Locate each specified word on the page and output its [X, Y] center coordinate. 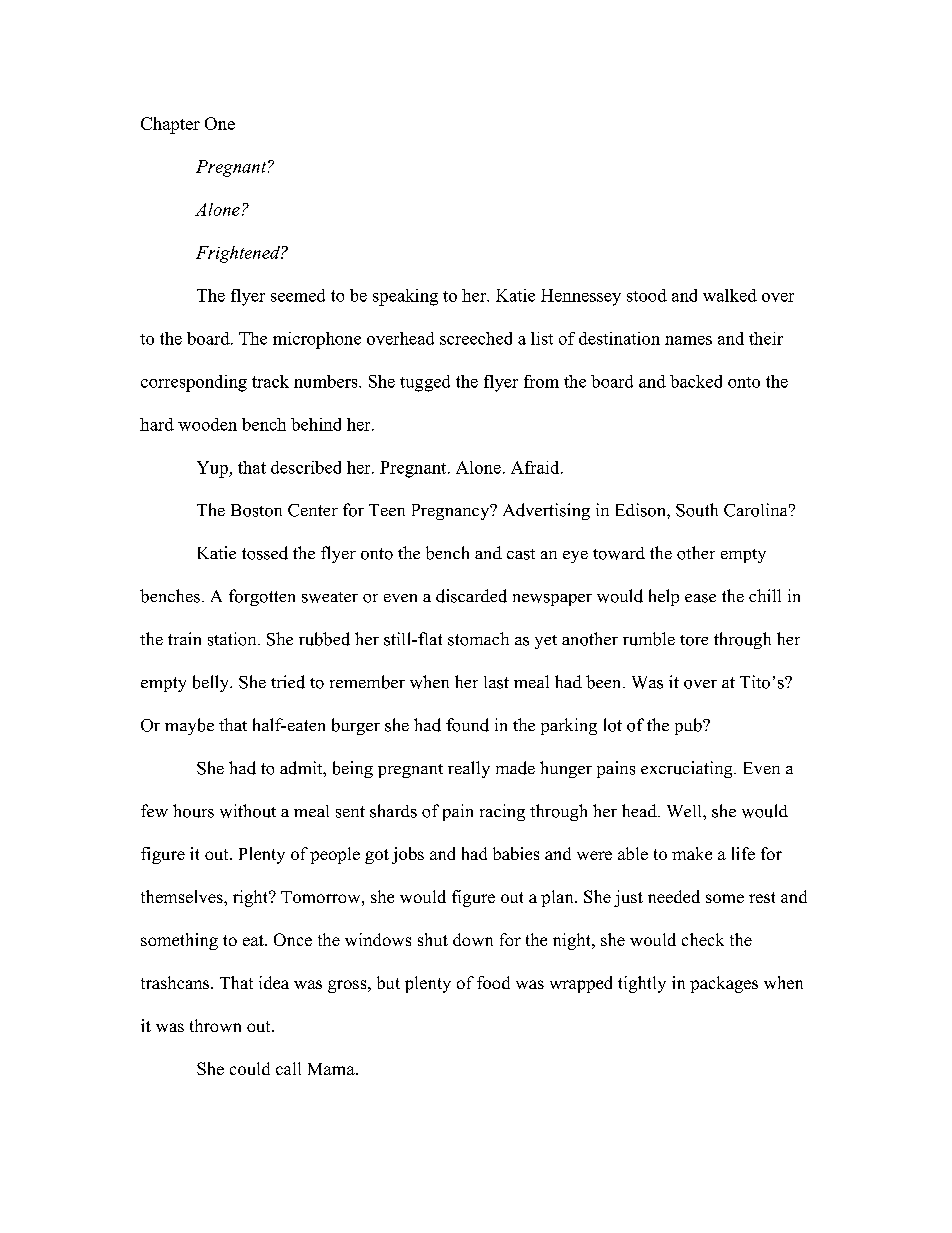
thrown [215, 1025]
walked [730, 295]
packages [724, 984]
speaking [405, 297]
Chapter [170, 125]
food [493, 982]
